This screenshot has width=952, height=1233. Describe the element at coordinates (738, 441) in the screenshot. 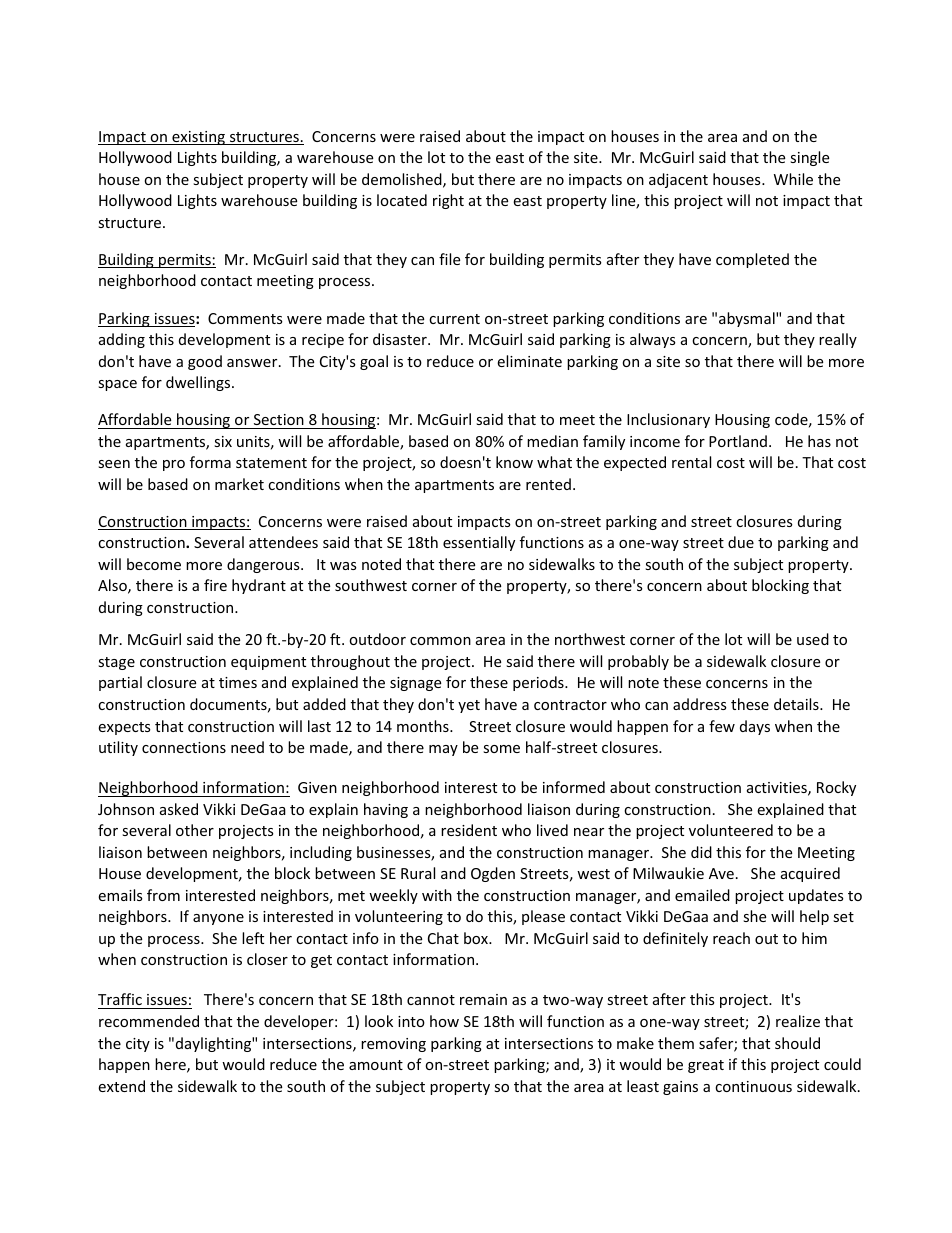

I see `Portland` at that location.
